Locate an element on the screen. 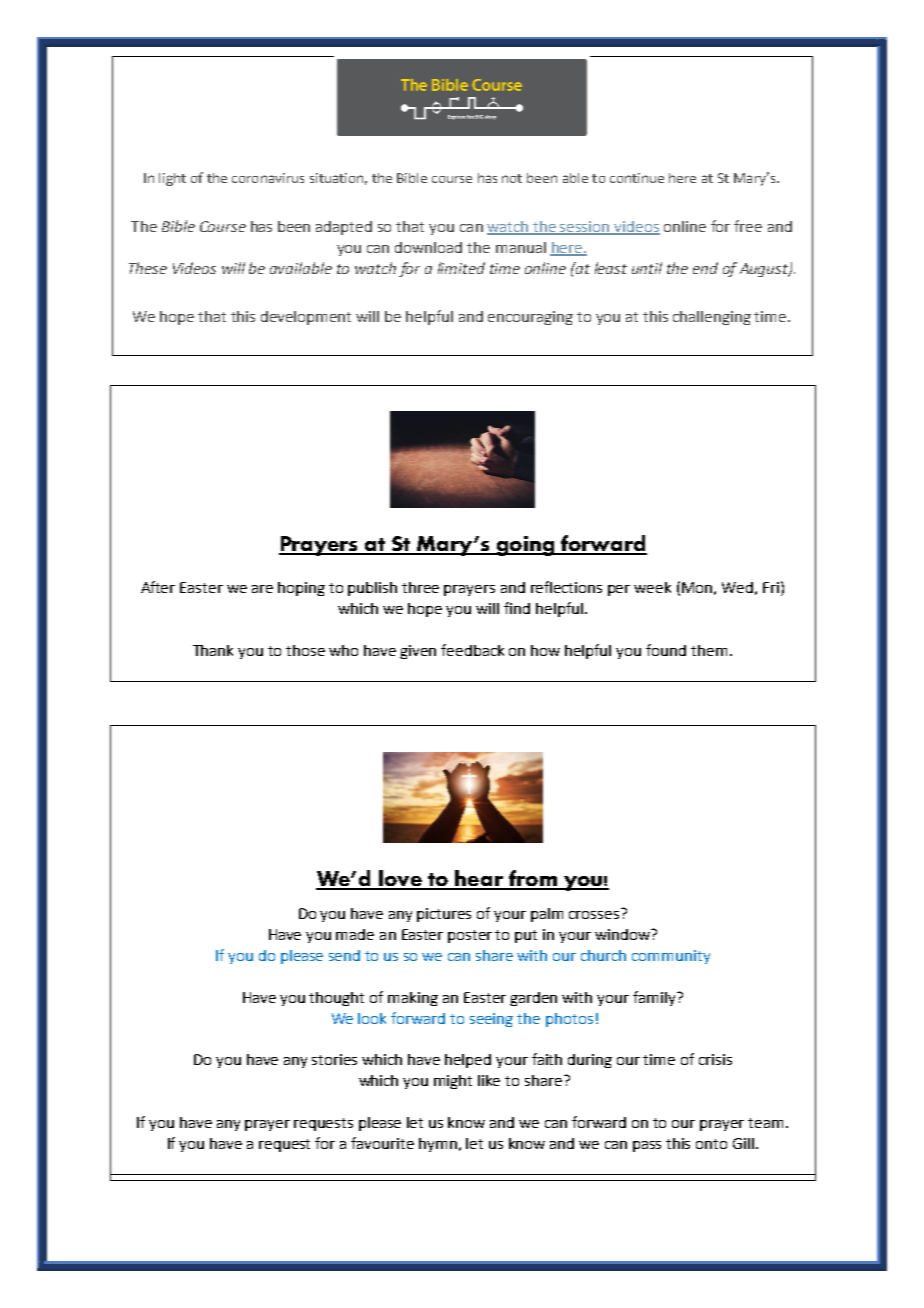  coronavirus is located at coordinates (268, 178).
